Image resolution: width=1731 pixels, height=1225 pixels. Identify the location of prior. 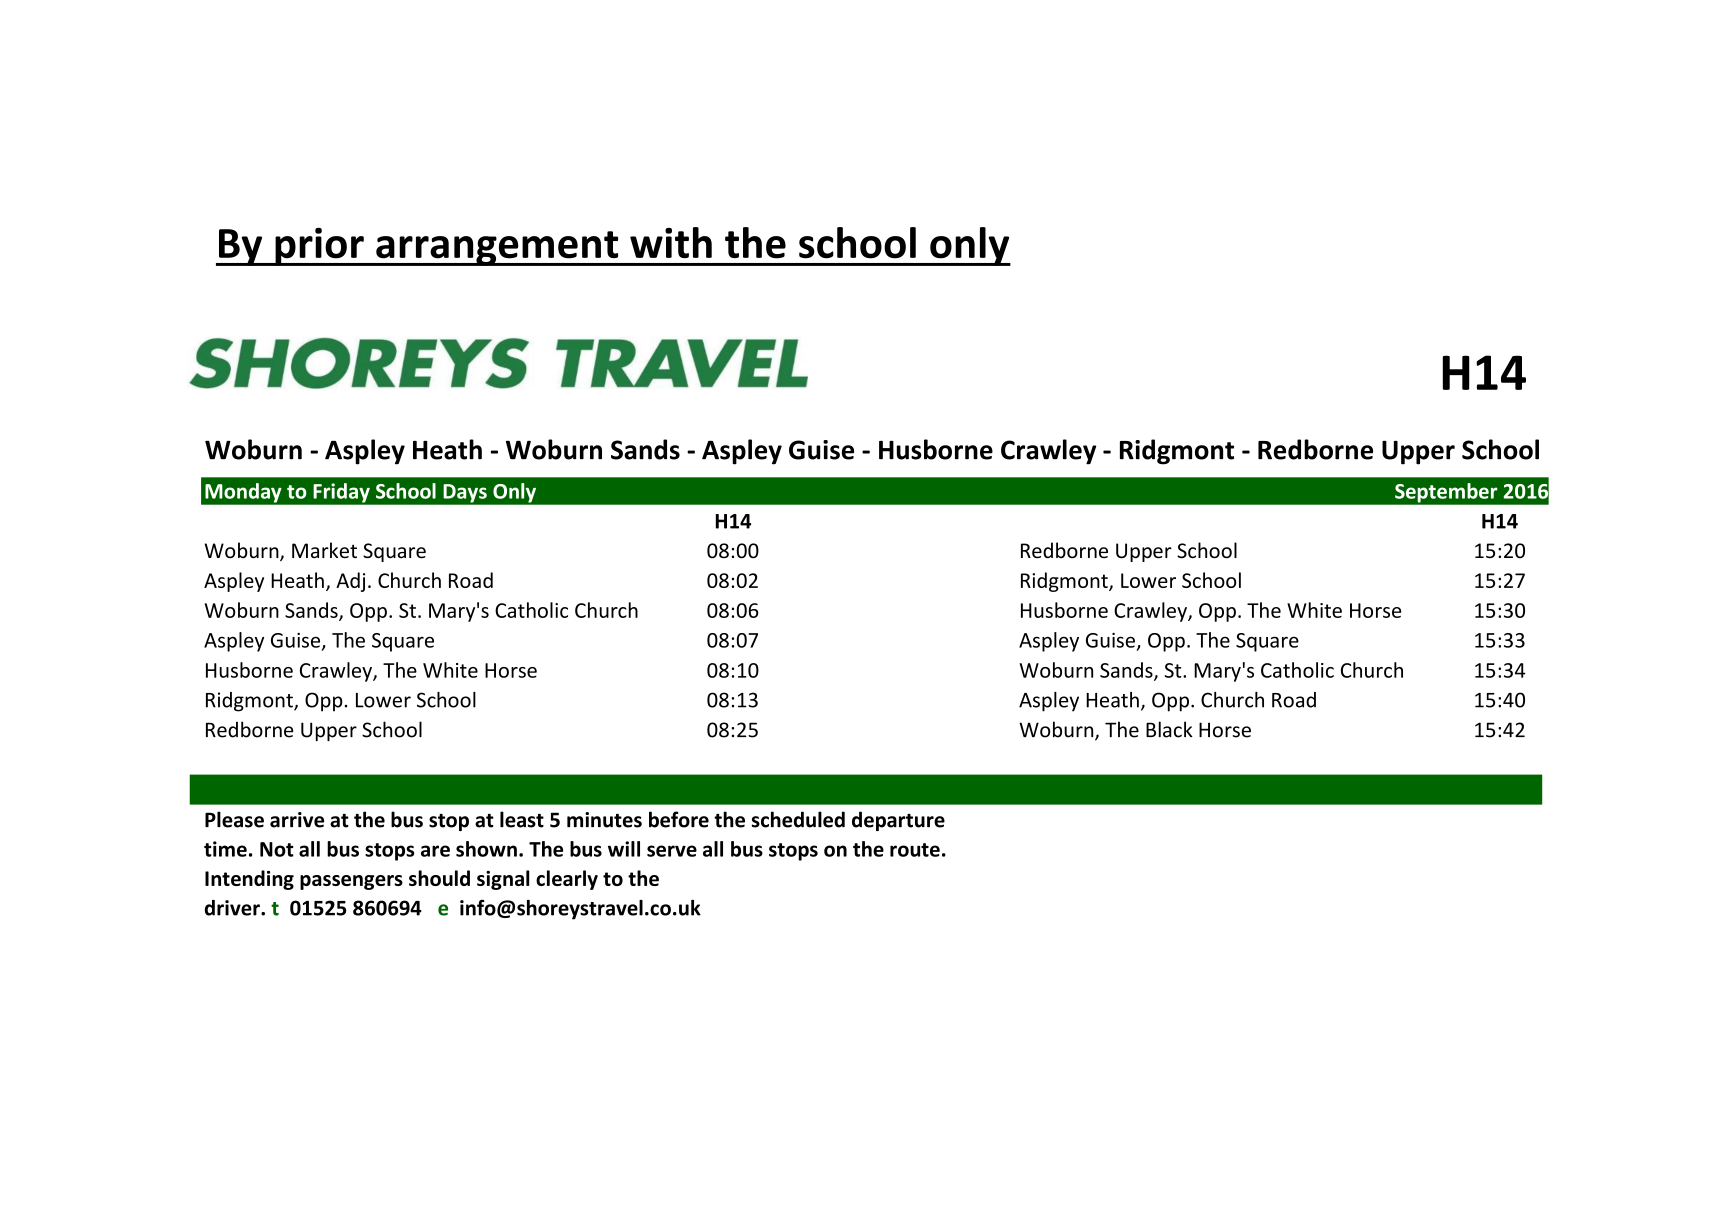
(319, 247).
